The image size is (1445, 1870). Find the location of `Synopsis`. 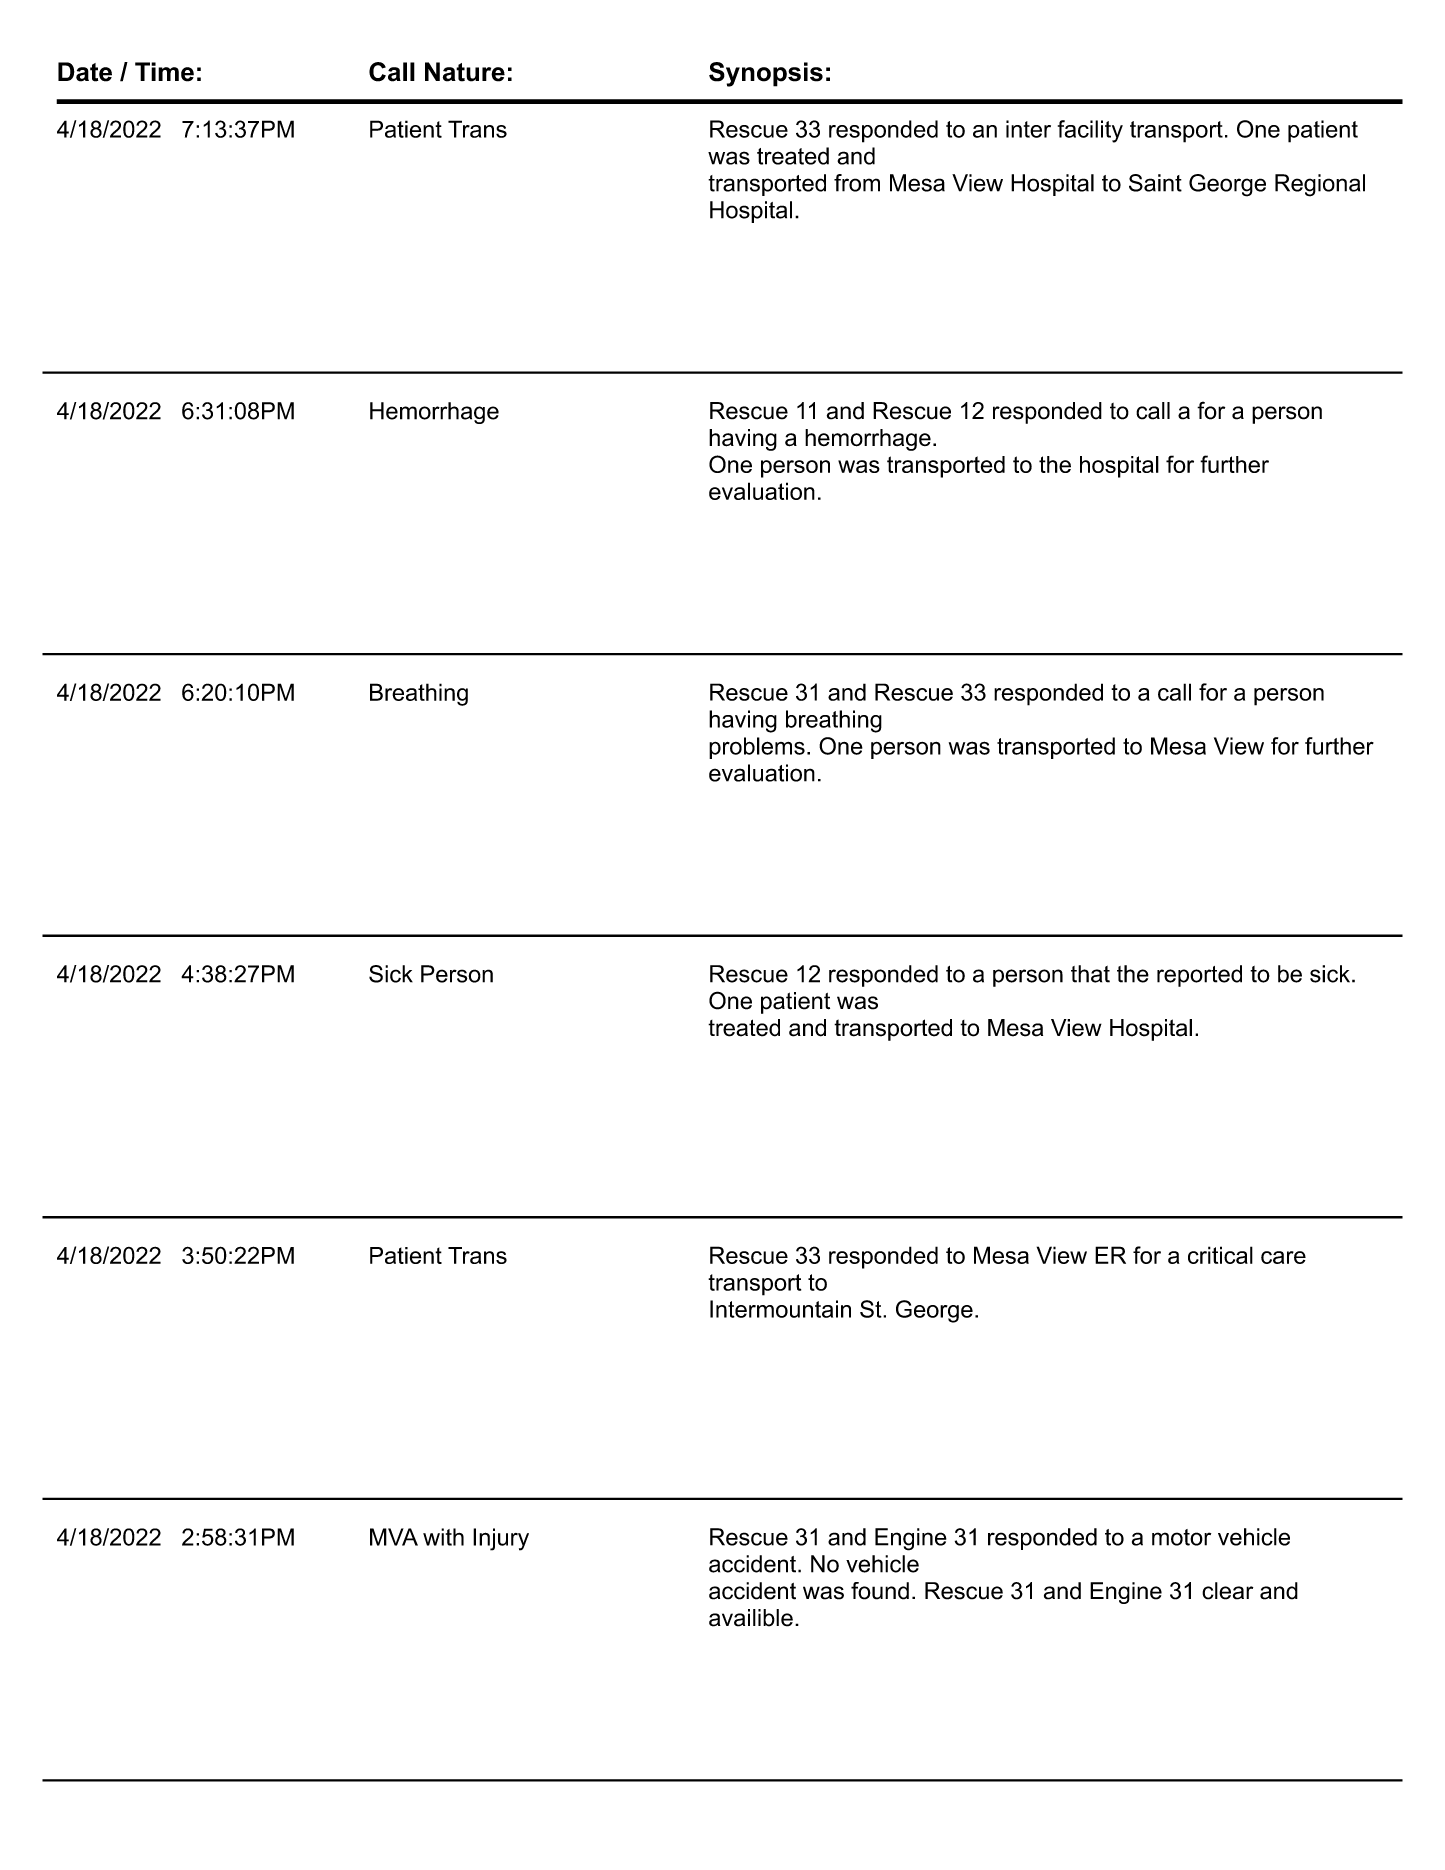

Synopsis is located at coordinates (766, 74).
